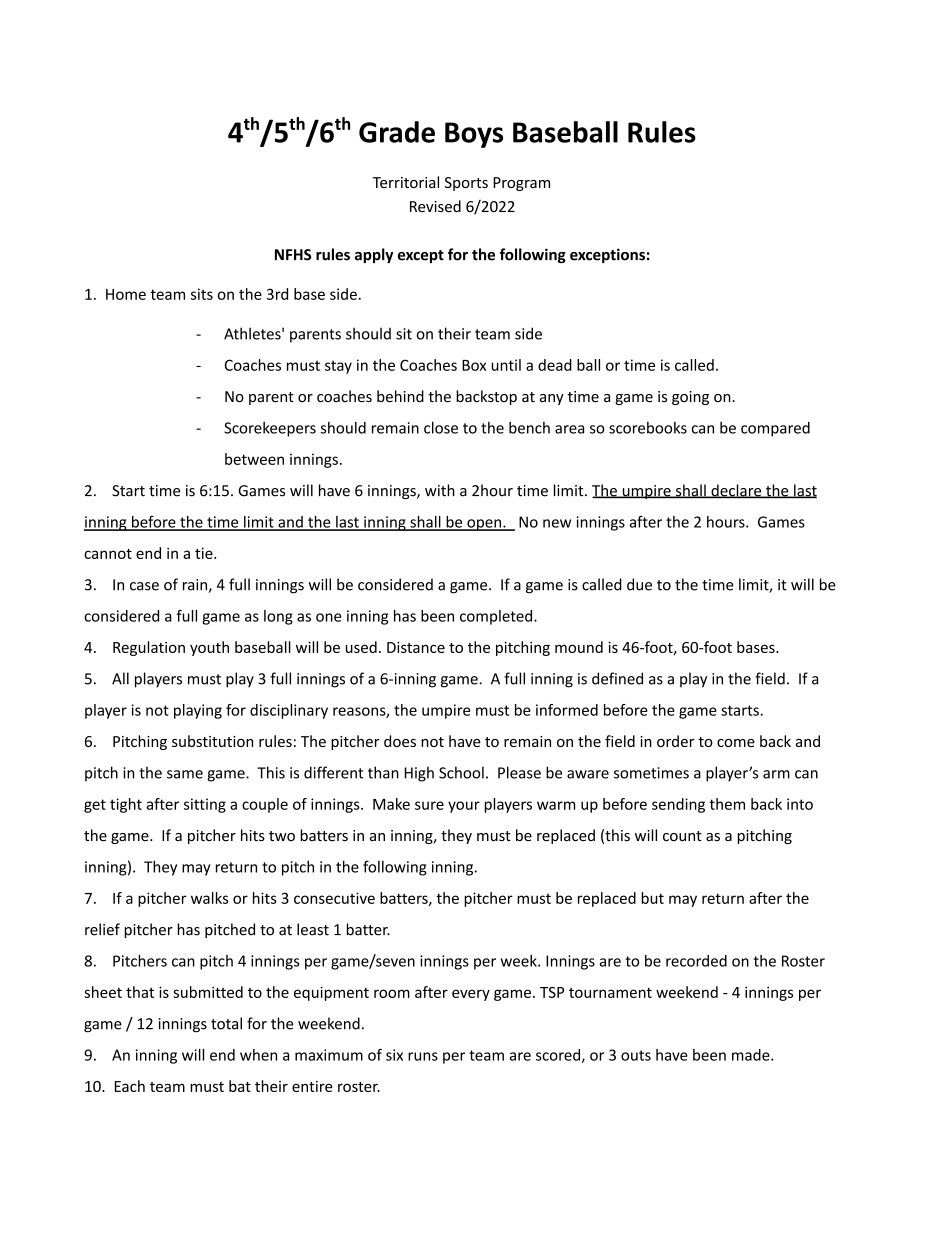 Image resolution: width=952 pixels, height=1233 pixels. Describe the element at coordinates (497, 617) in the screenshot. I see `completed` at that location.
